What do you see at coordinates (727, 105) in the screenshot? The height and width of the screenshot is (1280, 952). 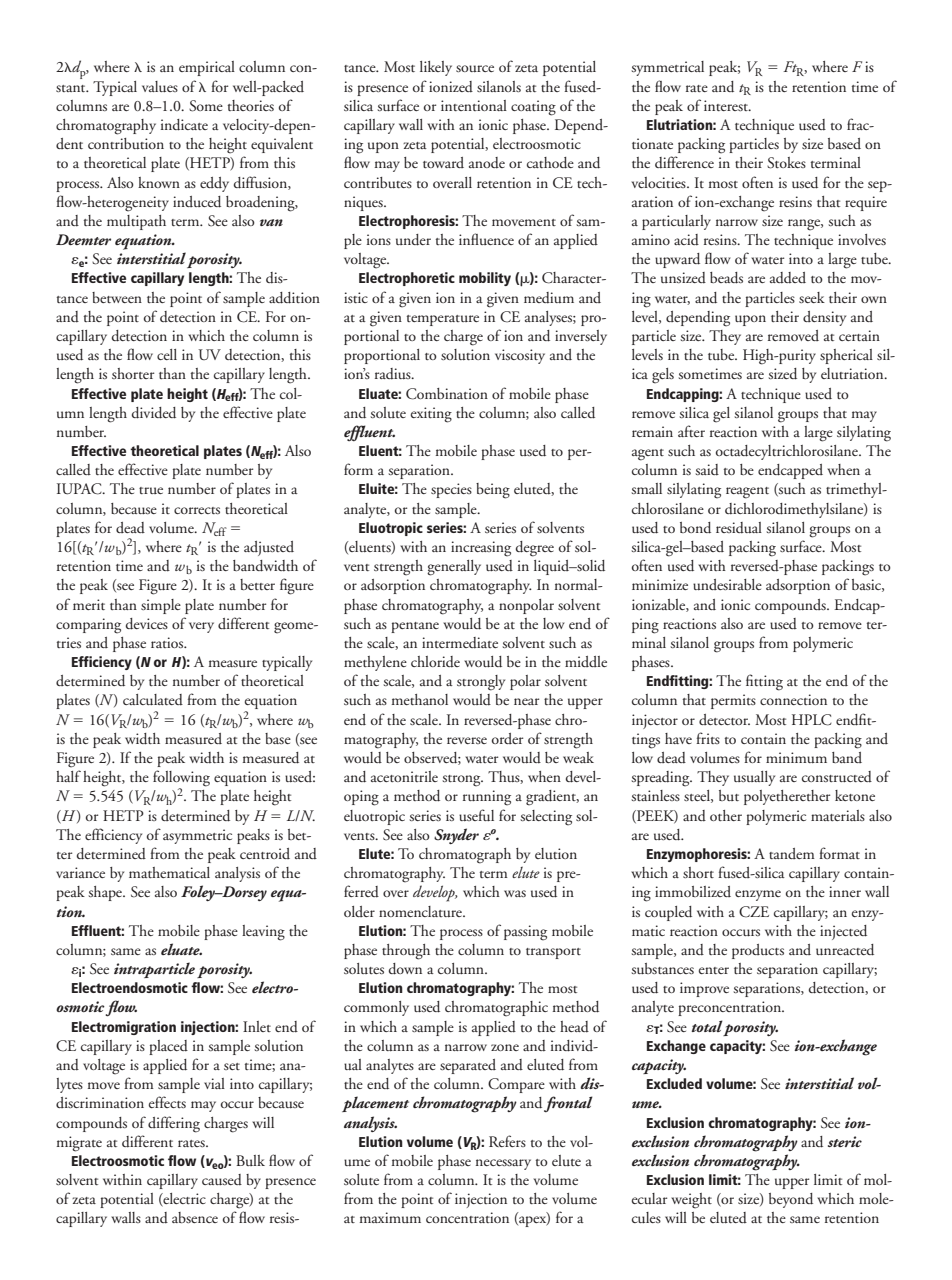 I see `interest` at bounding box center [727, 105].
